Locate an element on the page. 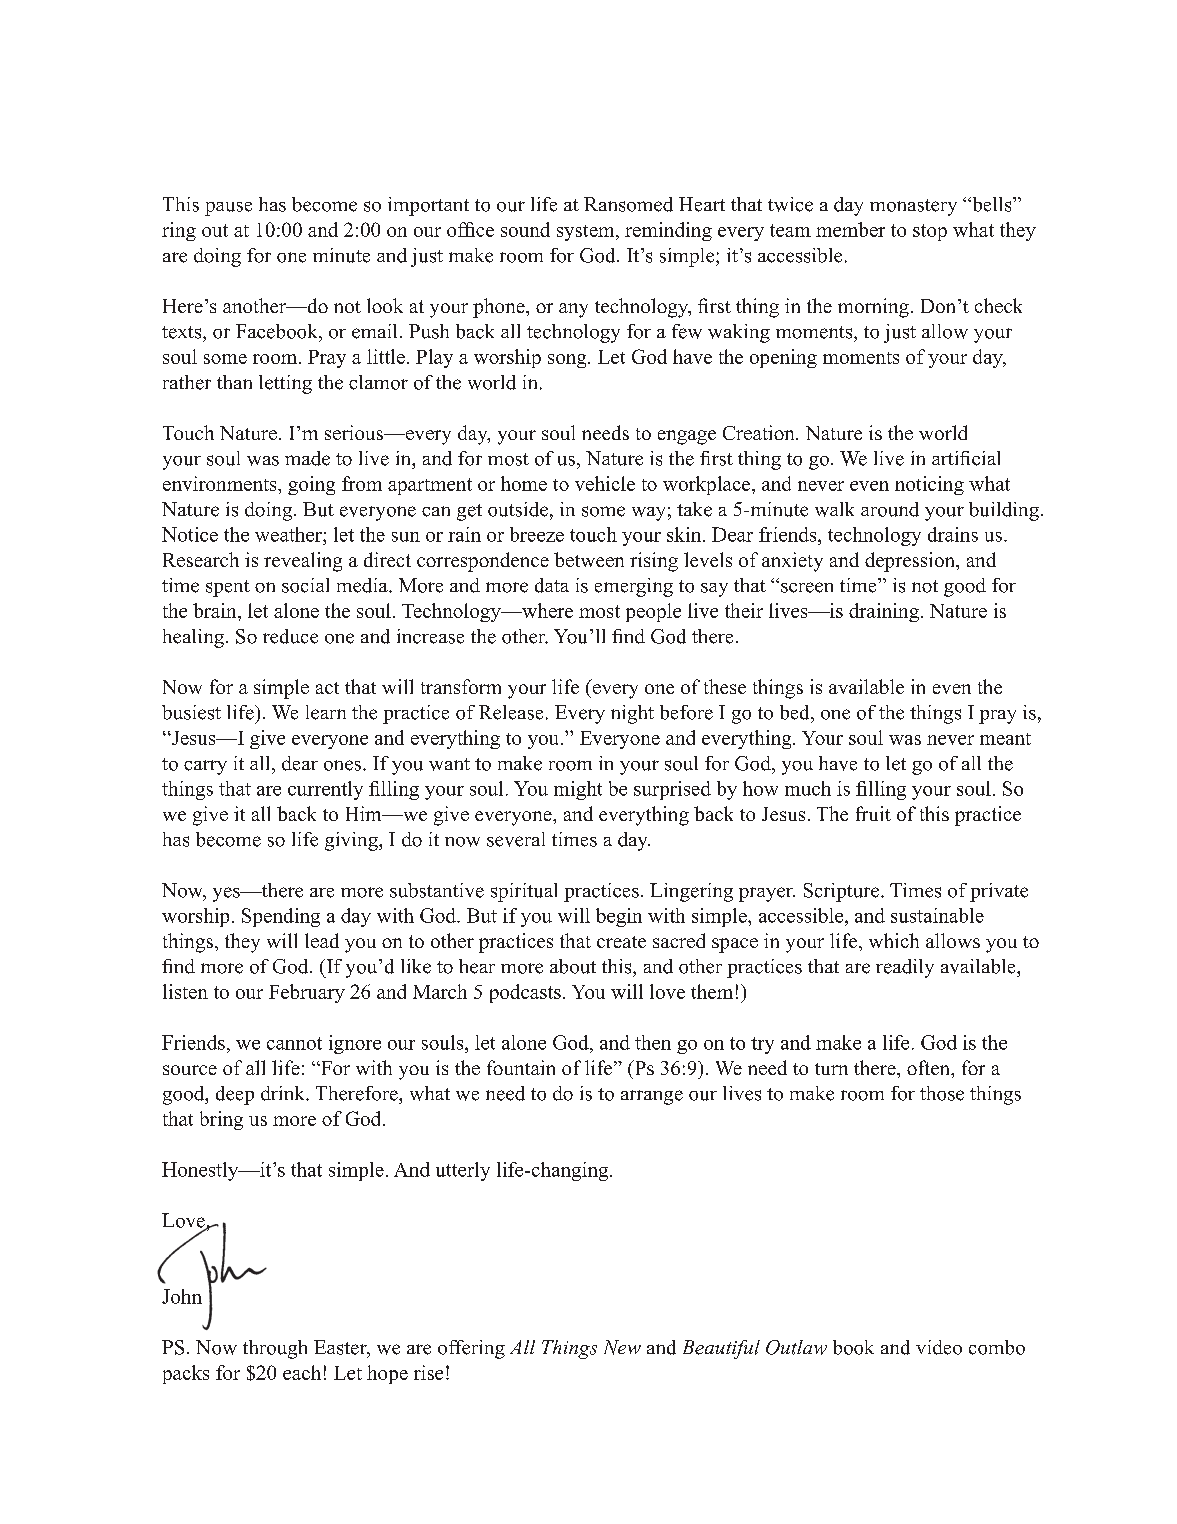 This page has width=1177, height=1524. video is located at coordinates (939, 1347).
